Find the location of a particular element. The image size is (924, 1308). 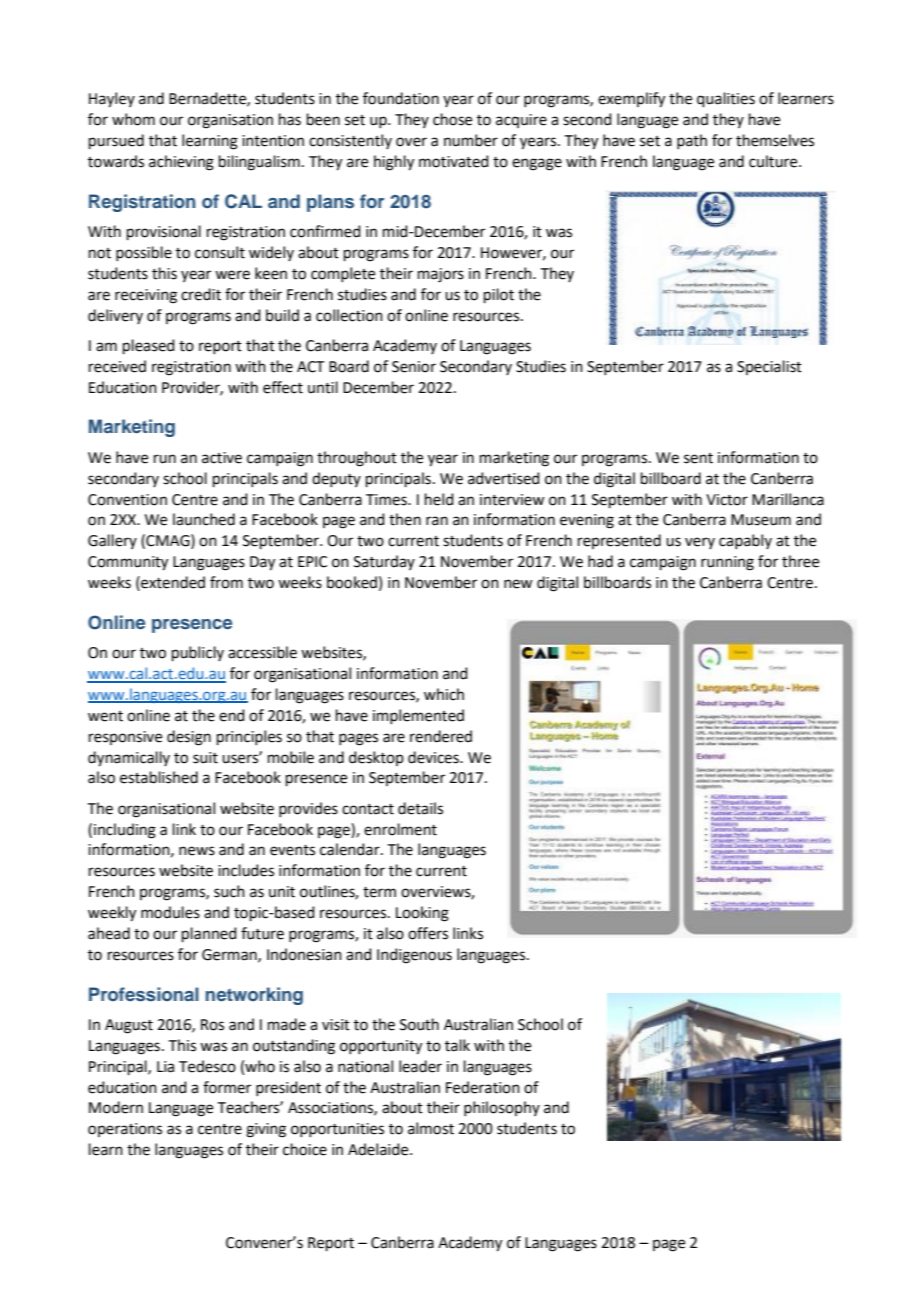

which is located at coordinates (444, 694).
